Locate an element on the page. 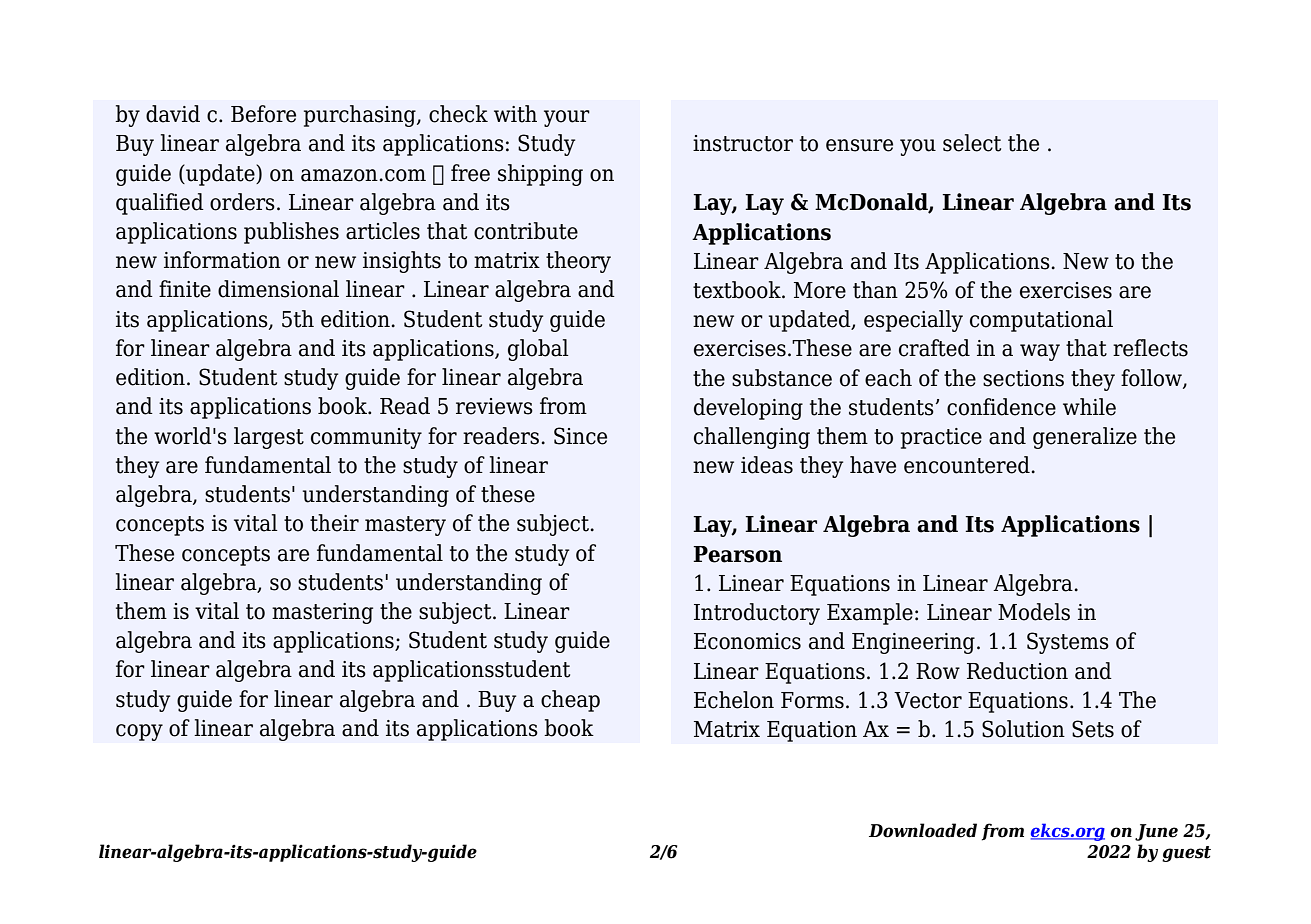  copy is located at coordinates (139, 732).
